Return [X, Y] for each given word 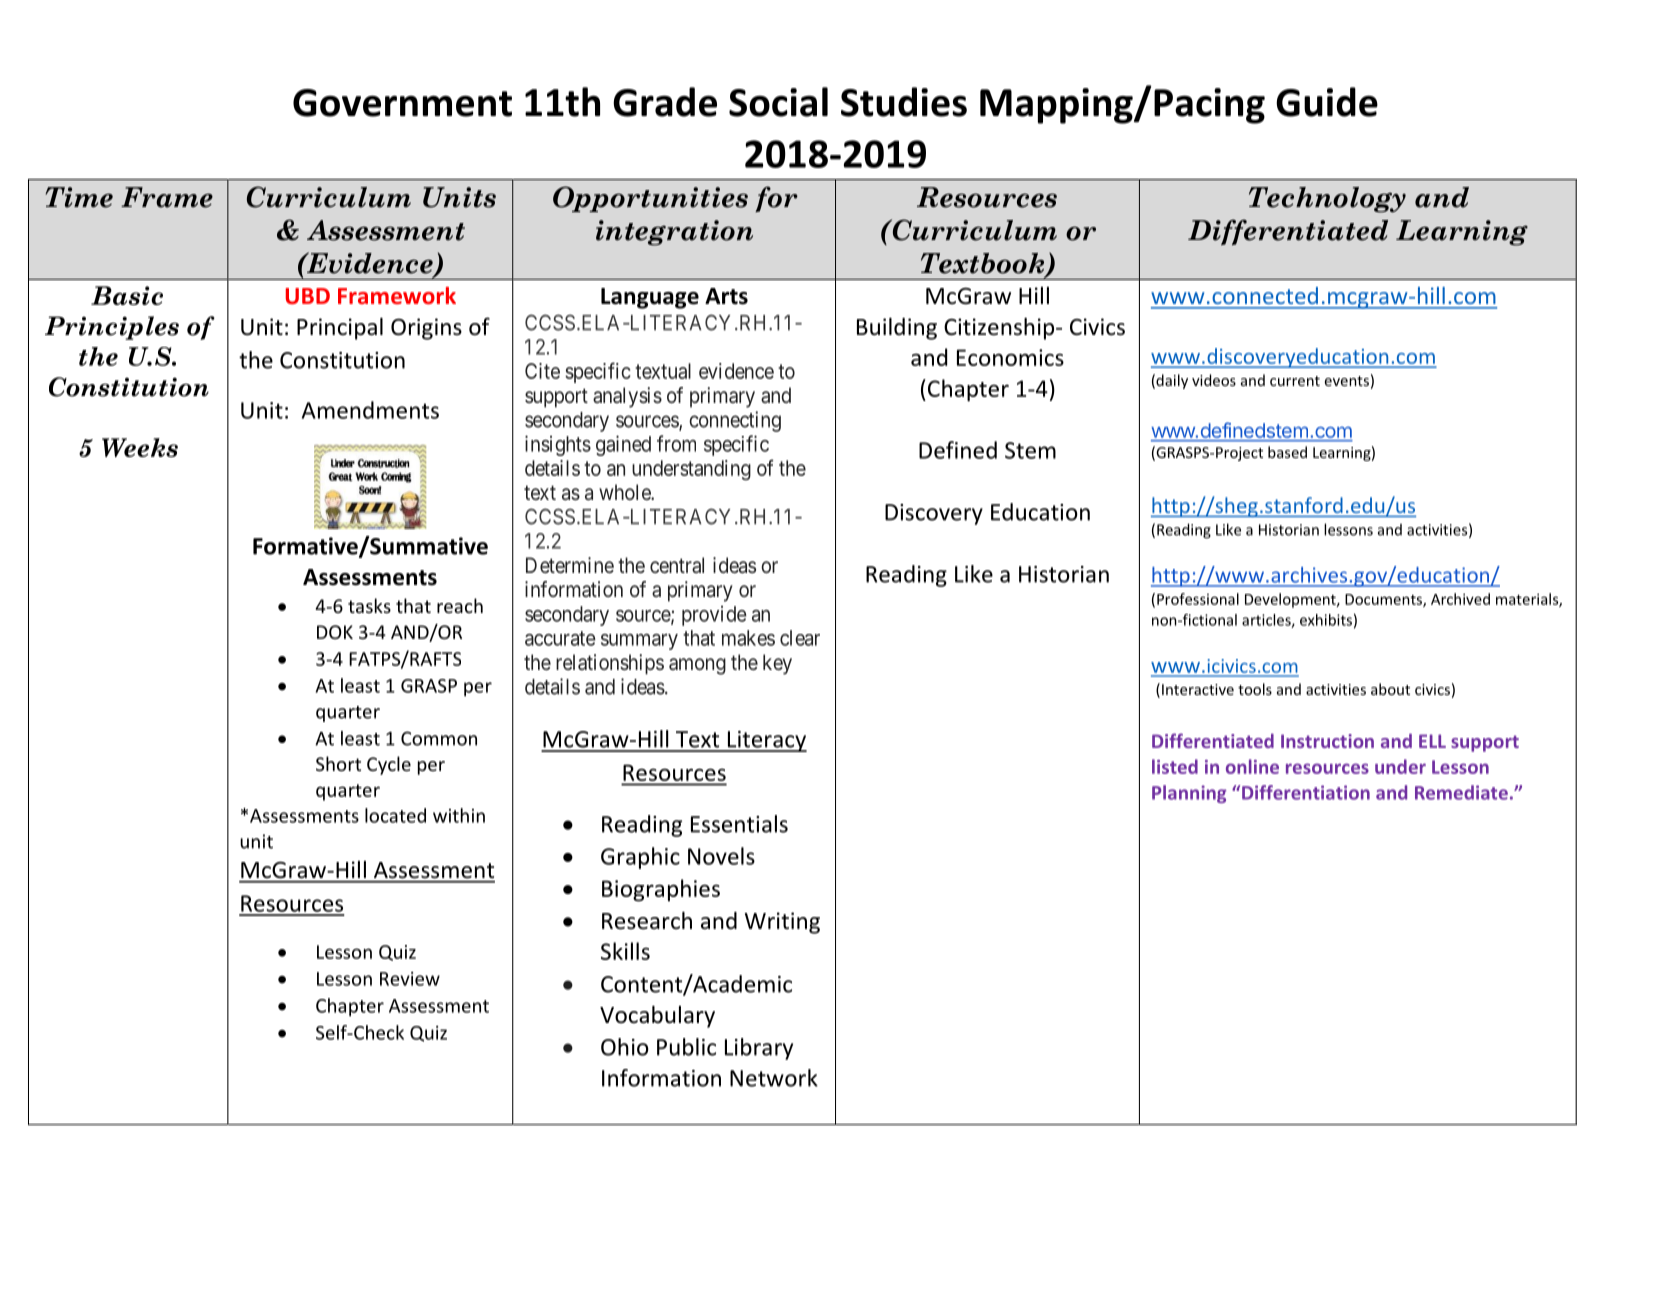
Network [774, 1078]
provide [714, 616]
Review [410, 979]
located [395, 815]
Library [759, 1049]
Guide [1327, 102]
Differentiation [1306, 792]
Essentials [739, 824]
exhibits [1326, 620]
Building [897, 328]
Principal [340, 328]
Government [402, 103]
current [1295, 381]
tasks [369, 605]
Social [778, 102]
